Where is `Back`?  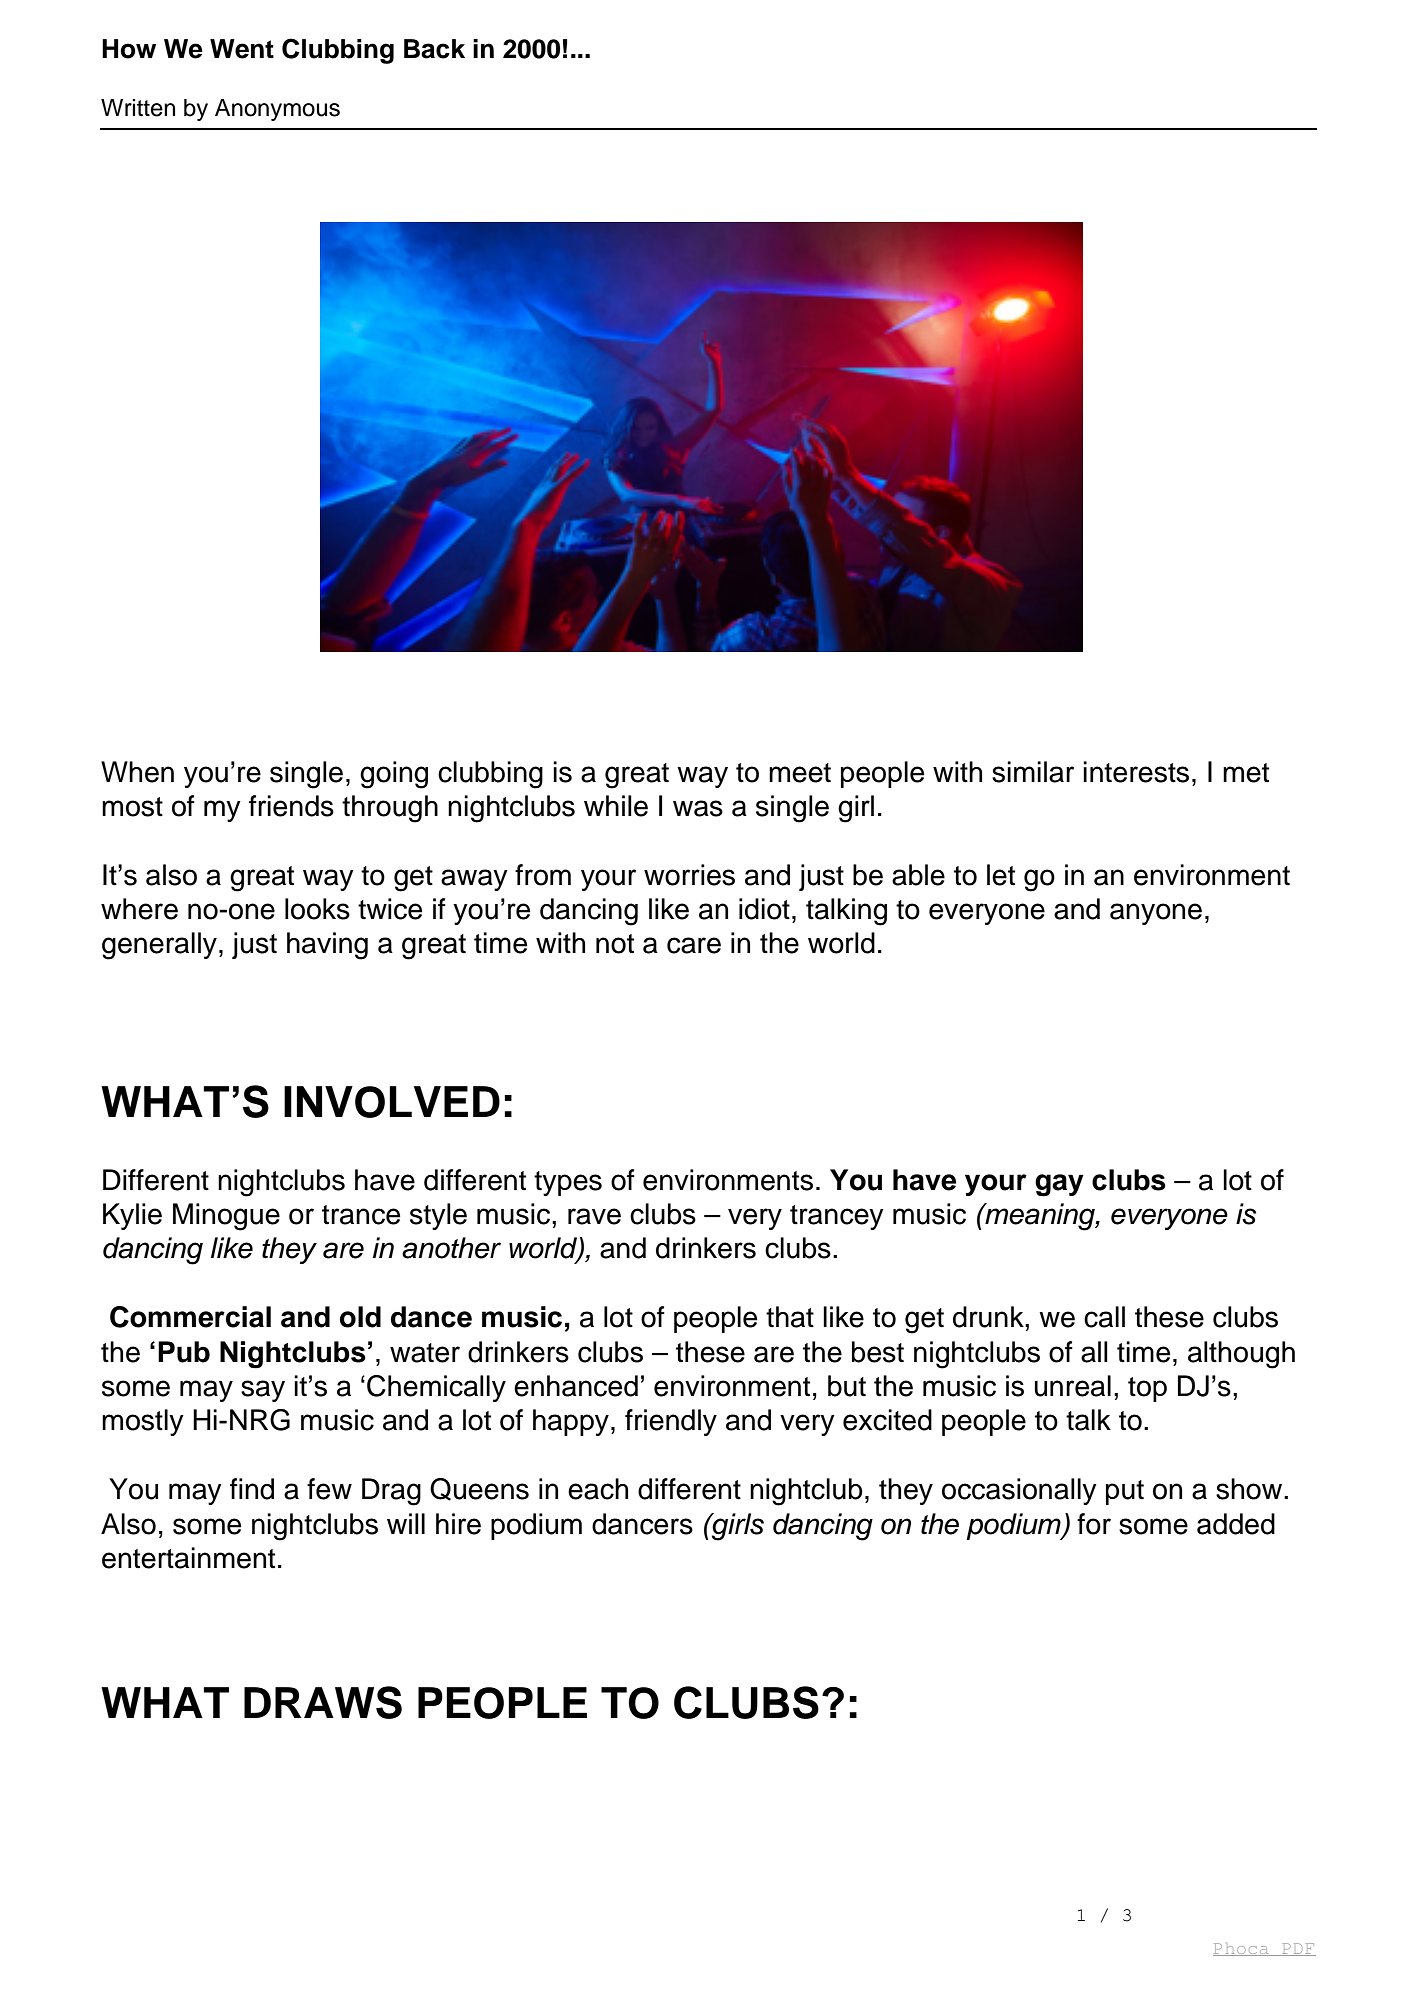 Back is located at coordinates (434, 49).
